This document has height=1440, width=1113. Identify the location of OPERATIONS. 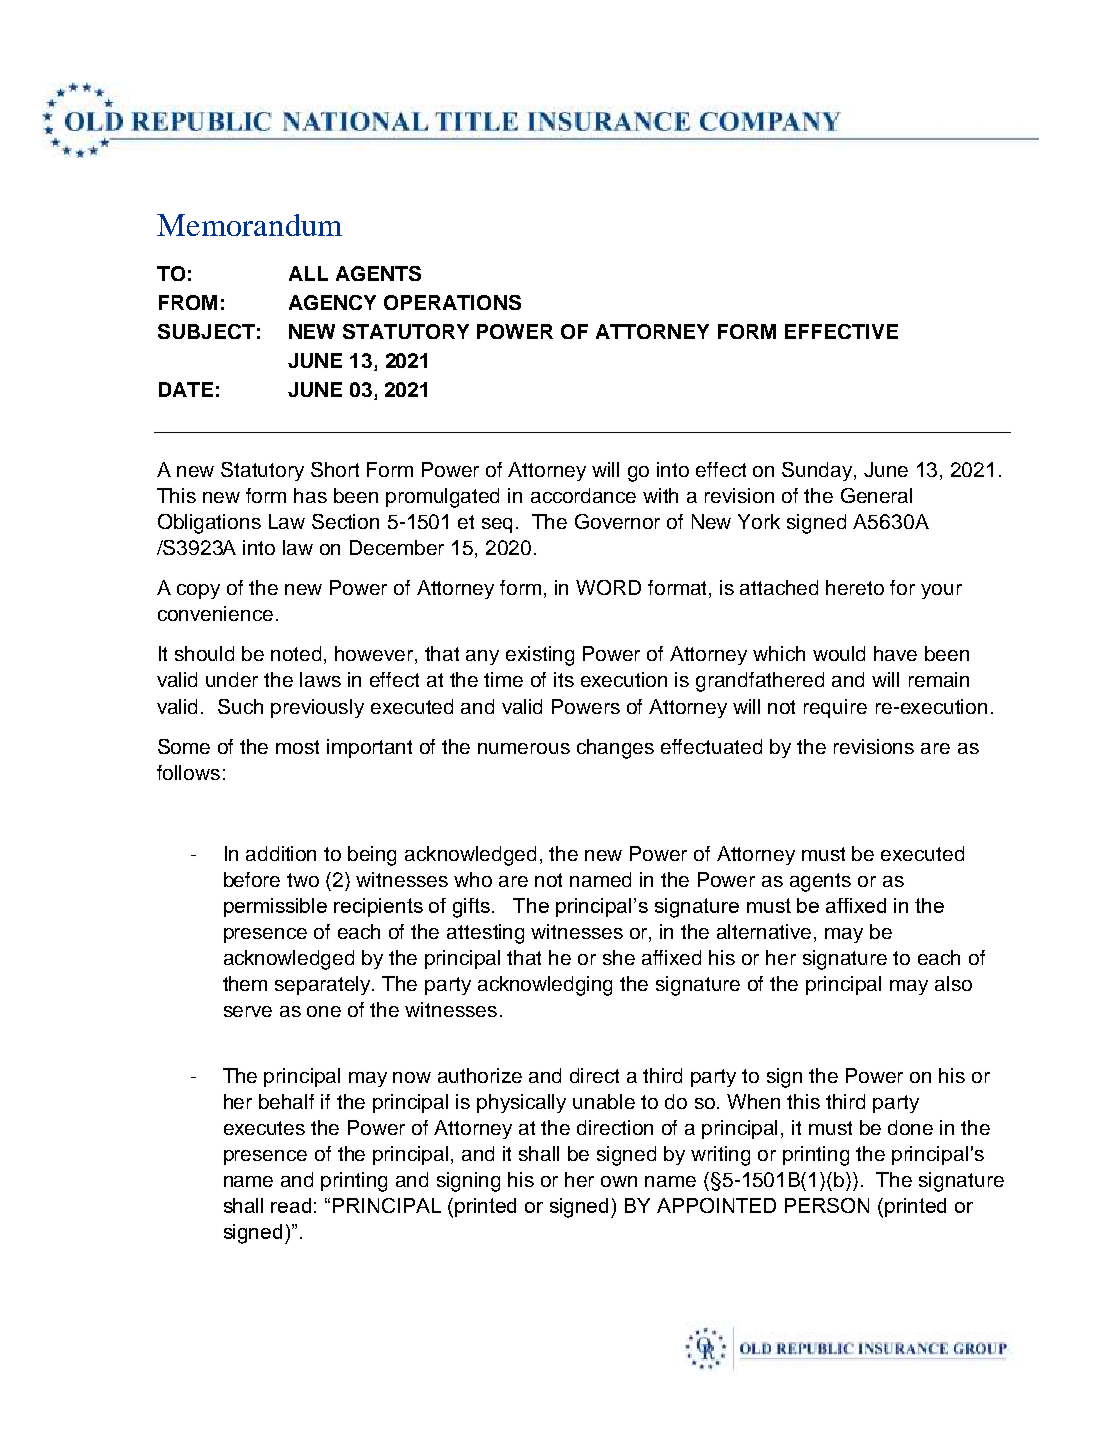
(452, 302).
